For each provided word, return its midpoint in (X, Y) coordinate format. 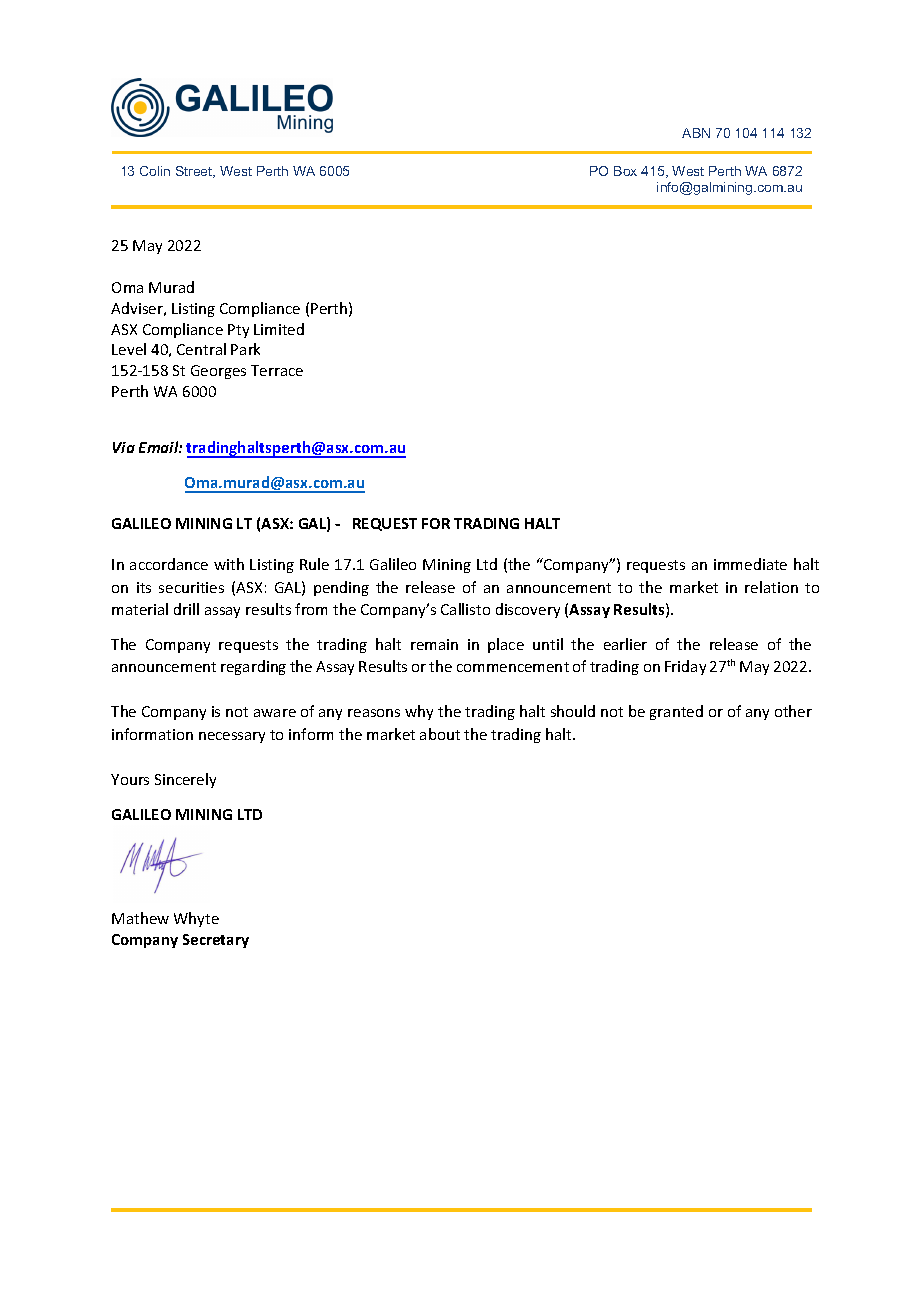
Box (625, 171)
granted (676, 712)
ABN (696, 133)
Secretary (216, 941)
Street (195, 172)
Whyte (196, 919)
